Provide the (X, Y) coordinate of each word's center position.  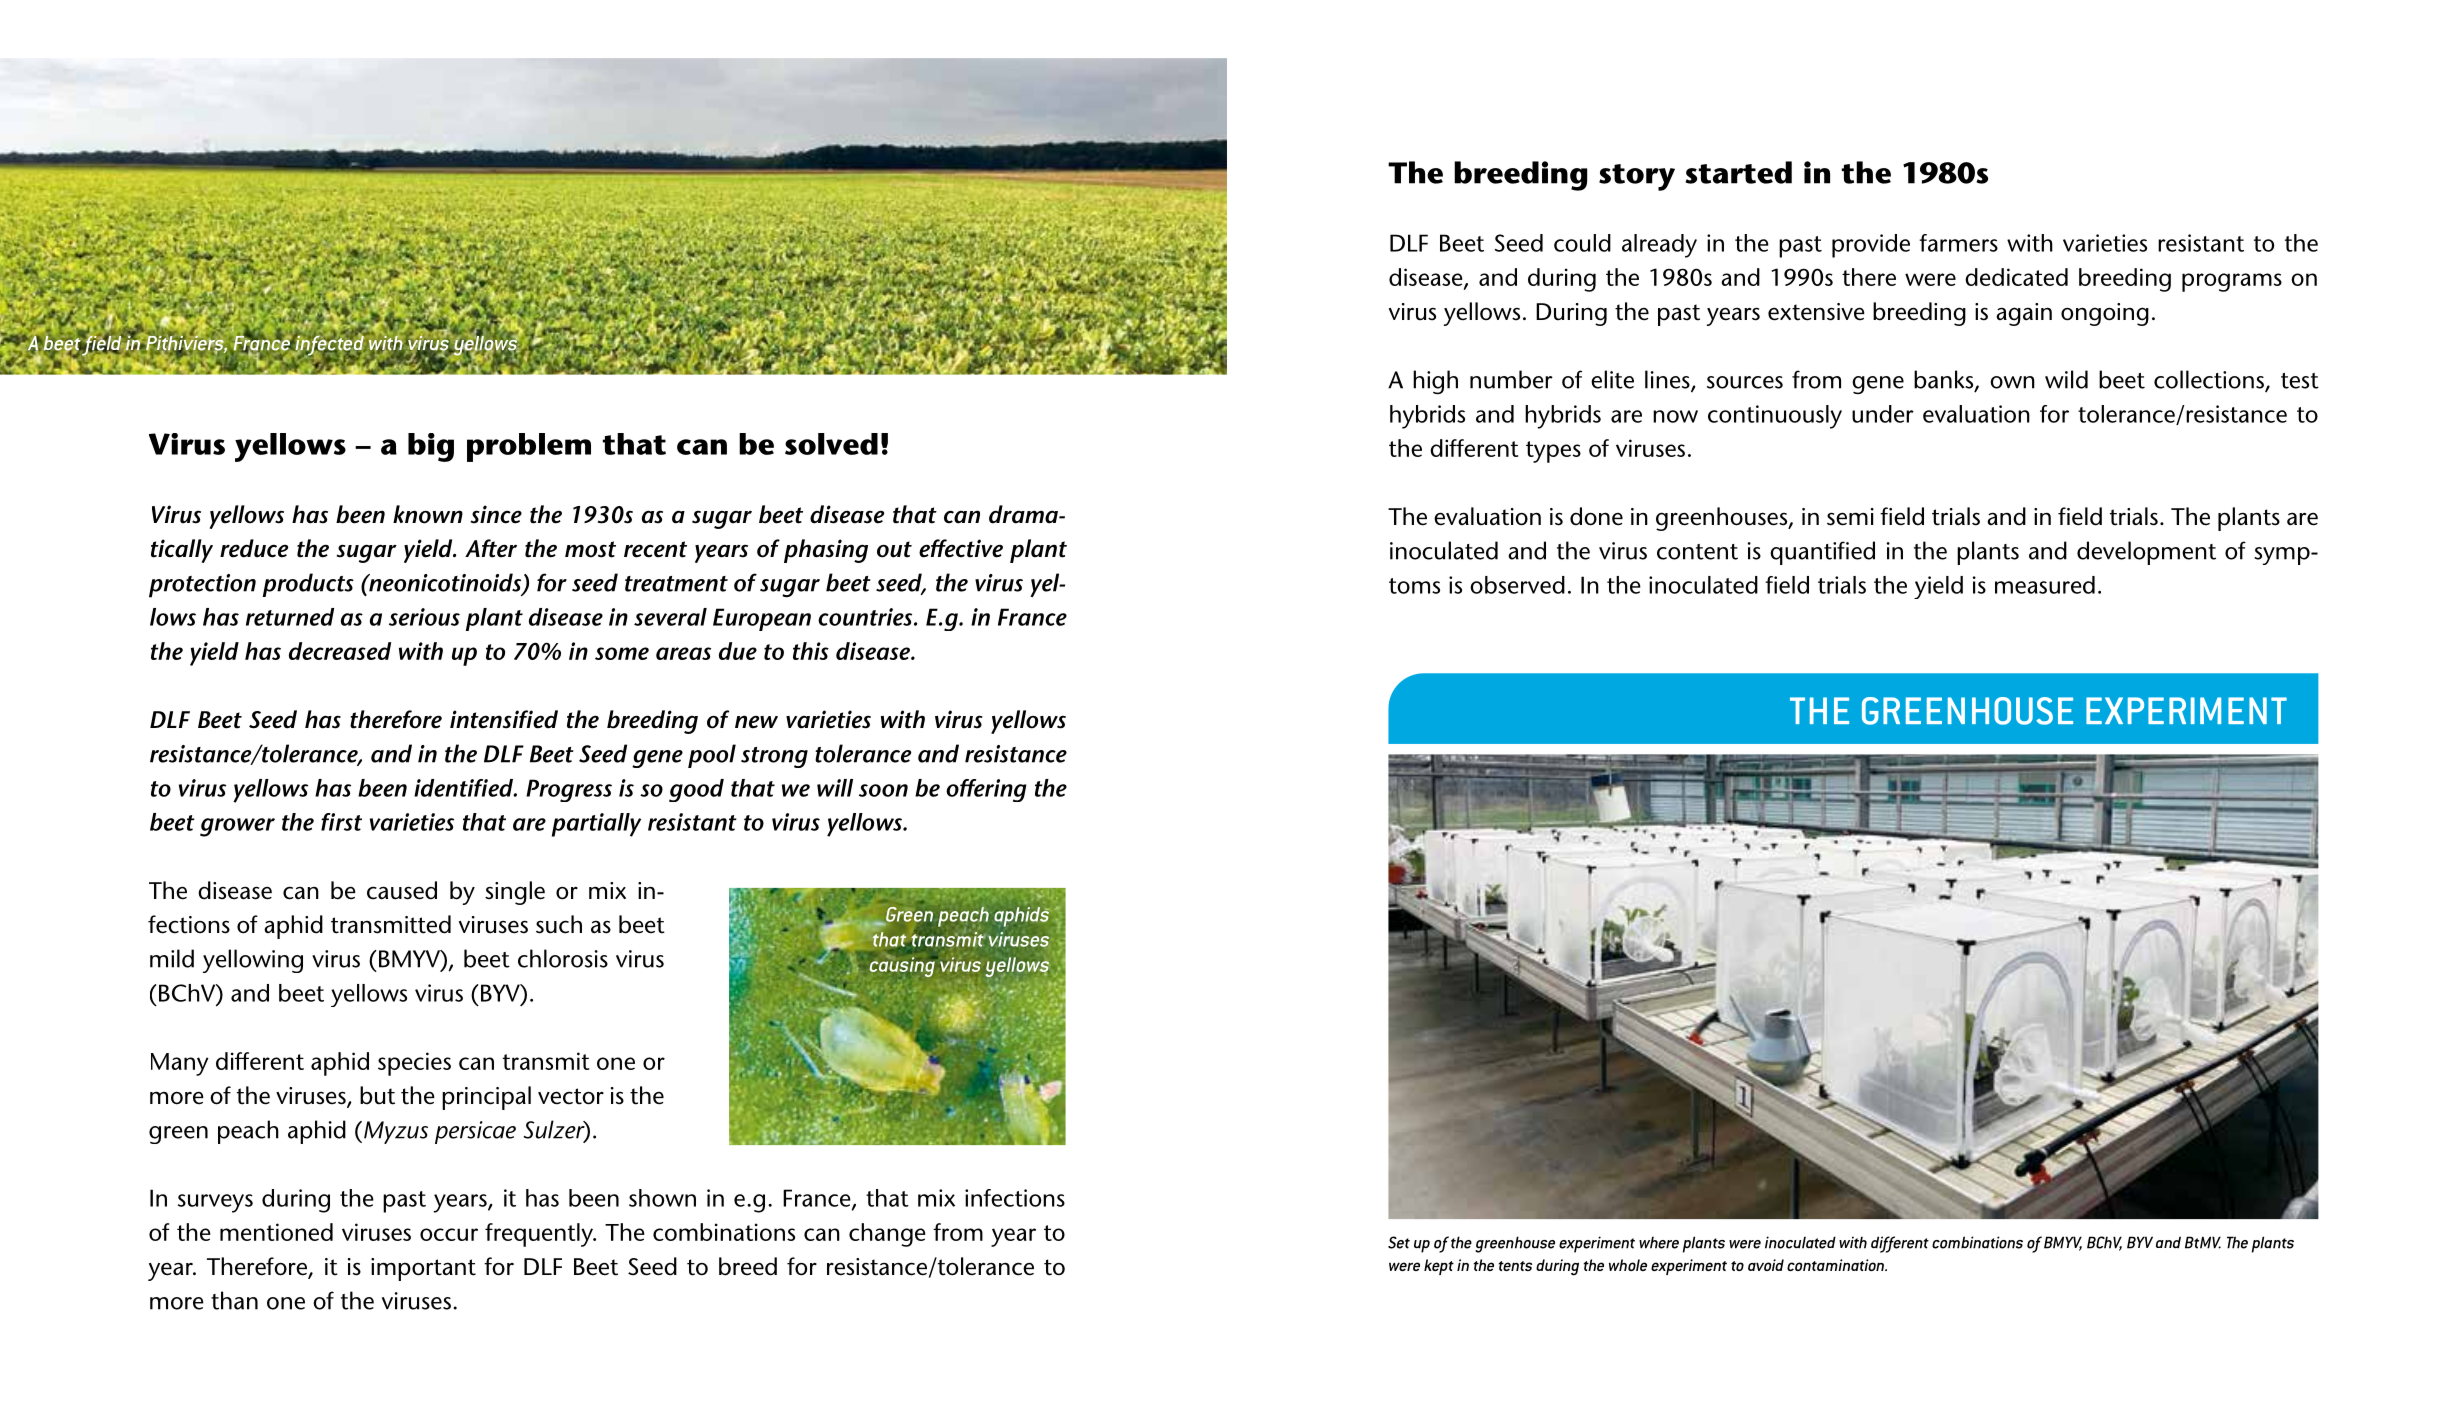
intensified (504, 719)
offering (986, 790)
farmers (1958, 243)
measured (2045, 585)
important (423, 1269)
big (431, 447)
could (1582, 243)
